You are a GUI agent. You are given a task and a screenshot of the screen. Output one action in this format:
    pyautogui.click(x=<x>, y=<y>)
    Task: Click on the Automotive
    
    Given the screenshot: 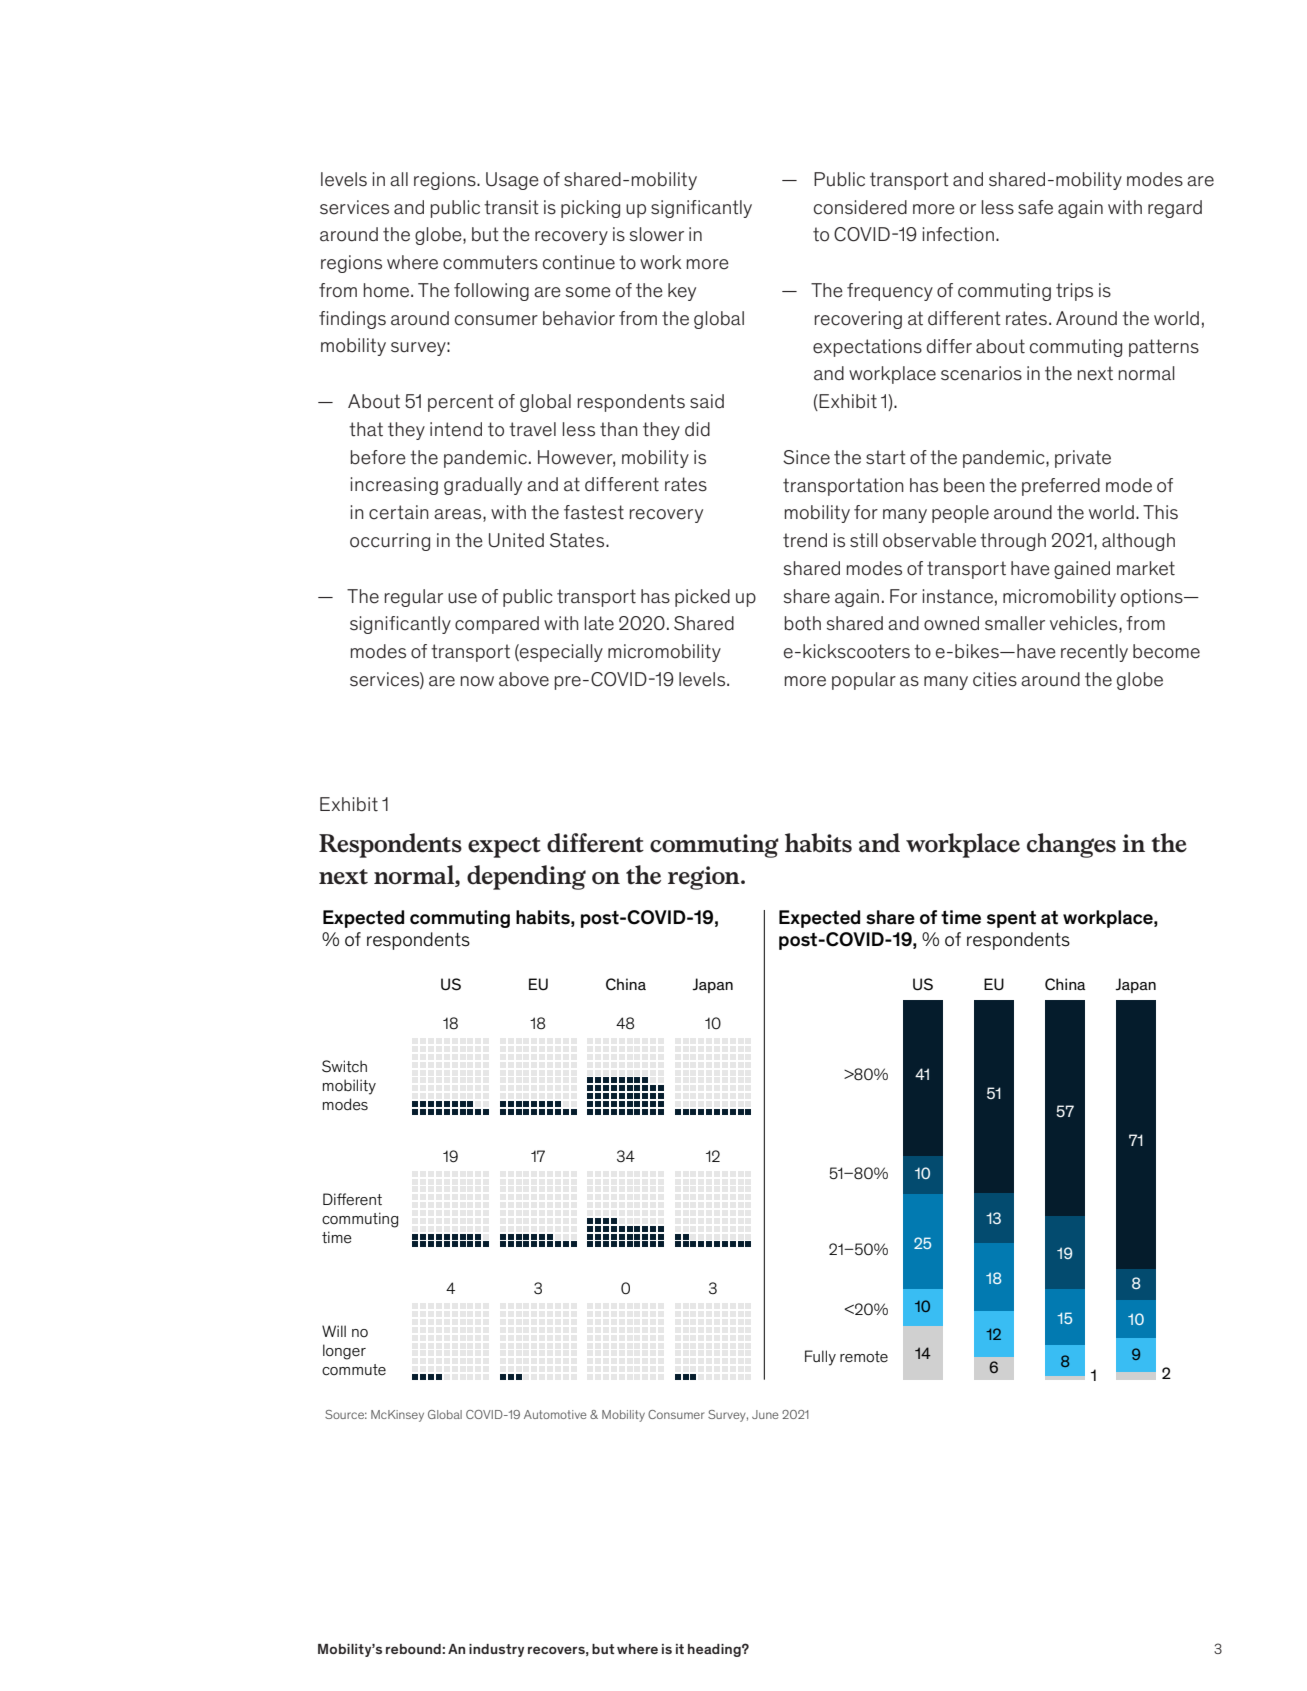 What is the action you would take?
    pyautogui.click(x=555, y=1414)
